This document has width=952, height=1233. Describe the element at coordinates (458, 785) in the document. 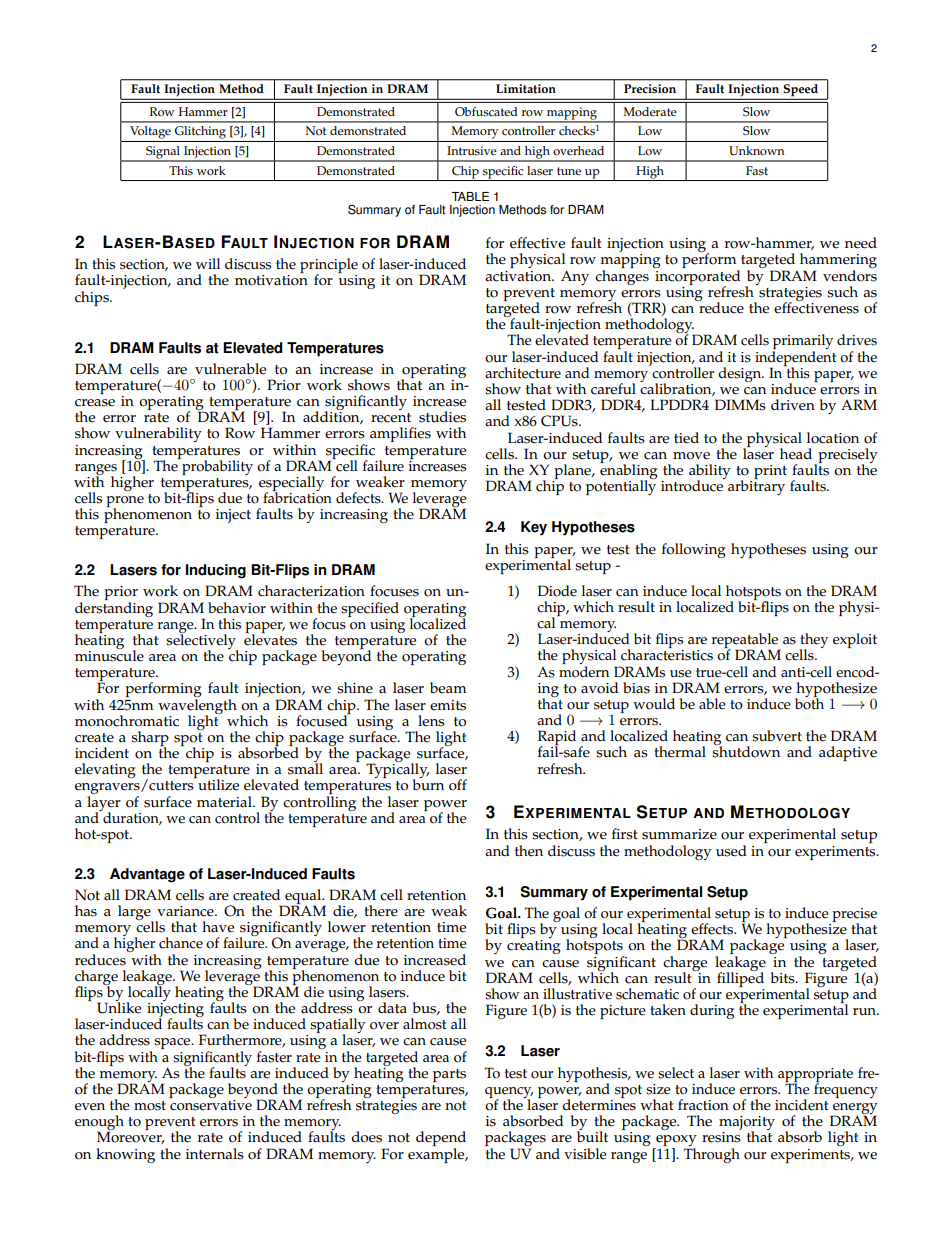

I see `off` at that location.
